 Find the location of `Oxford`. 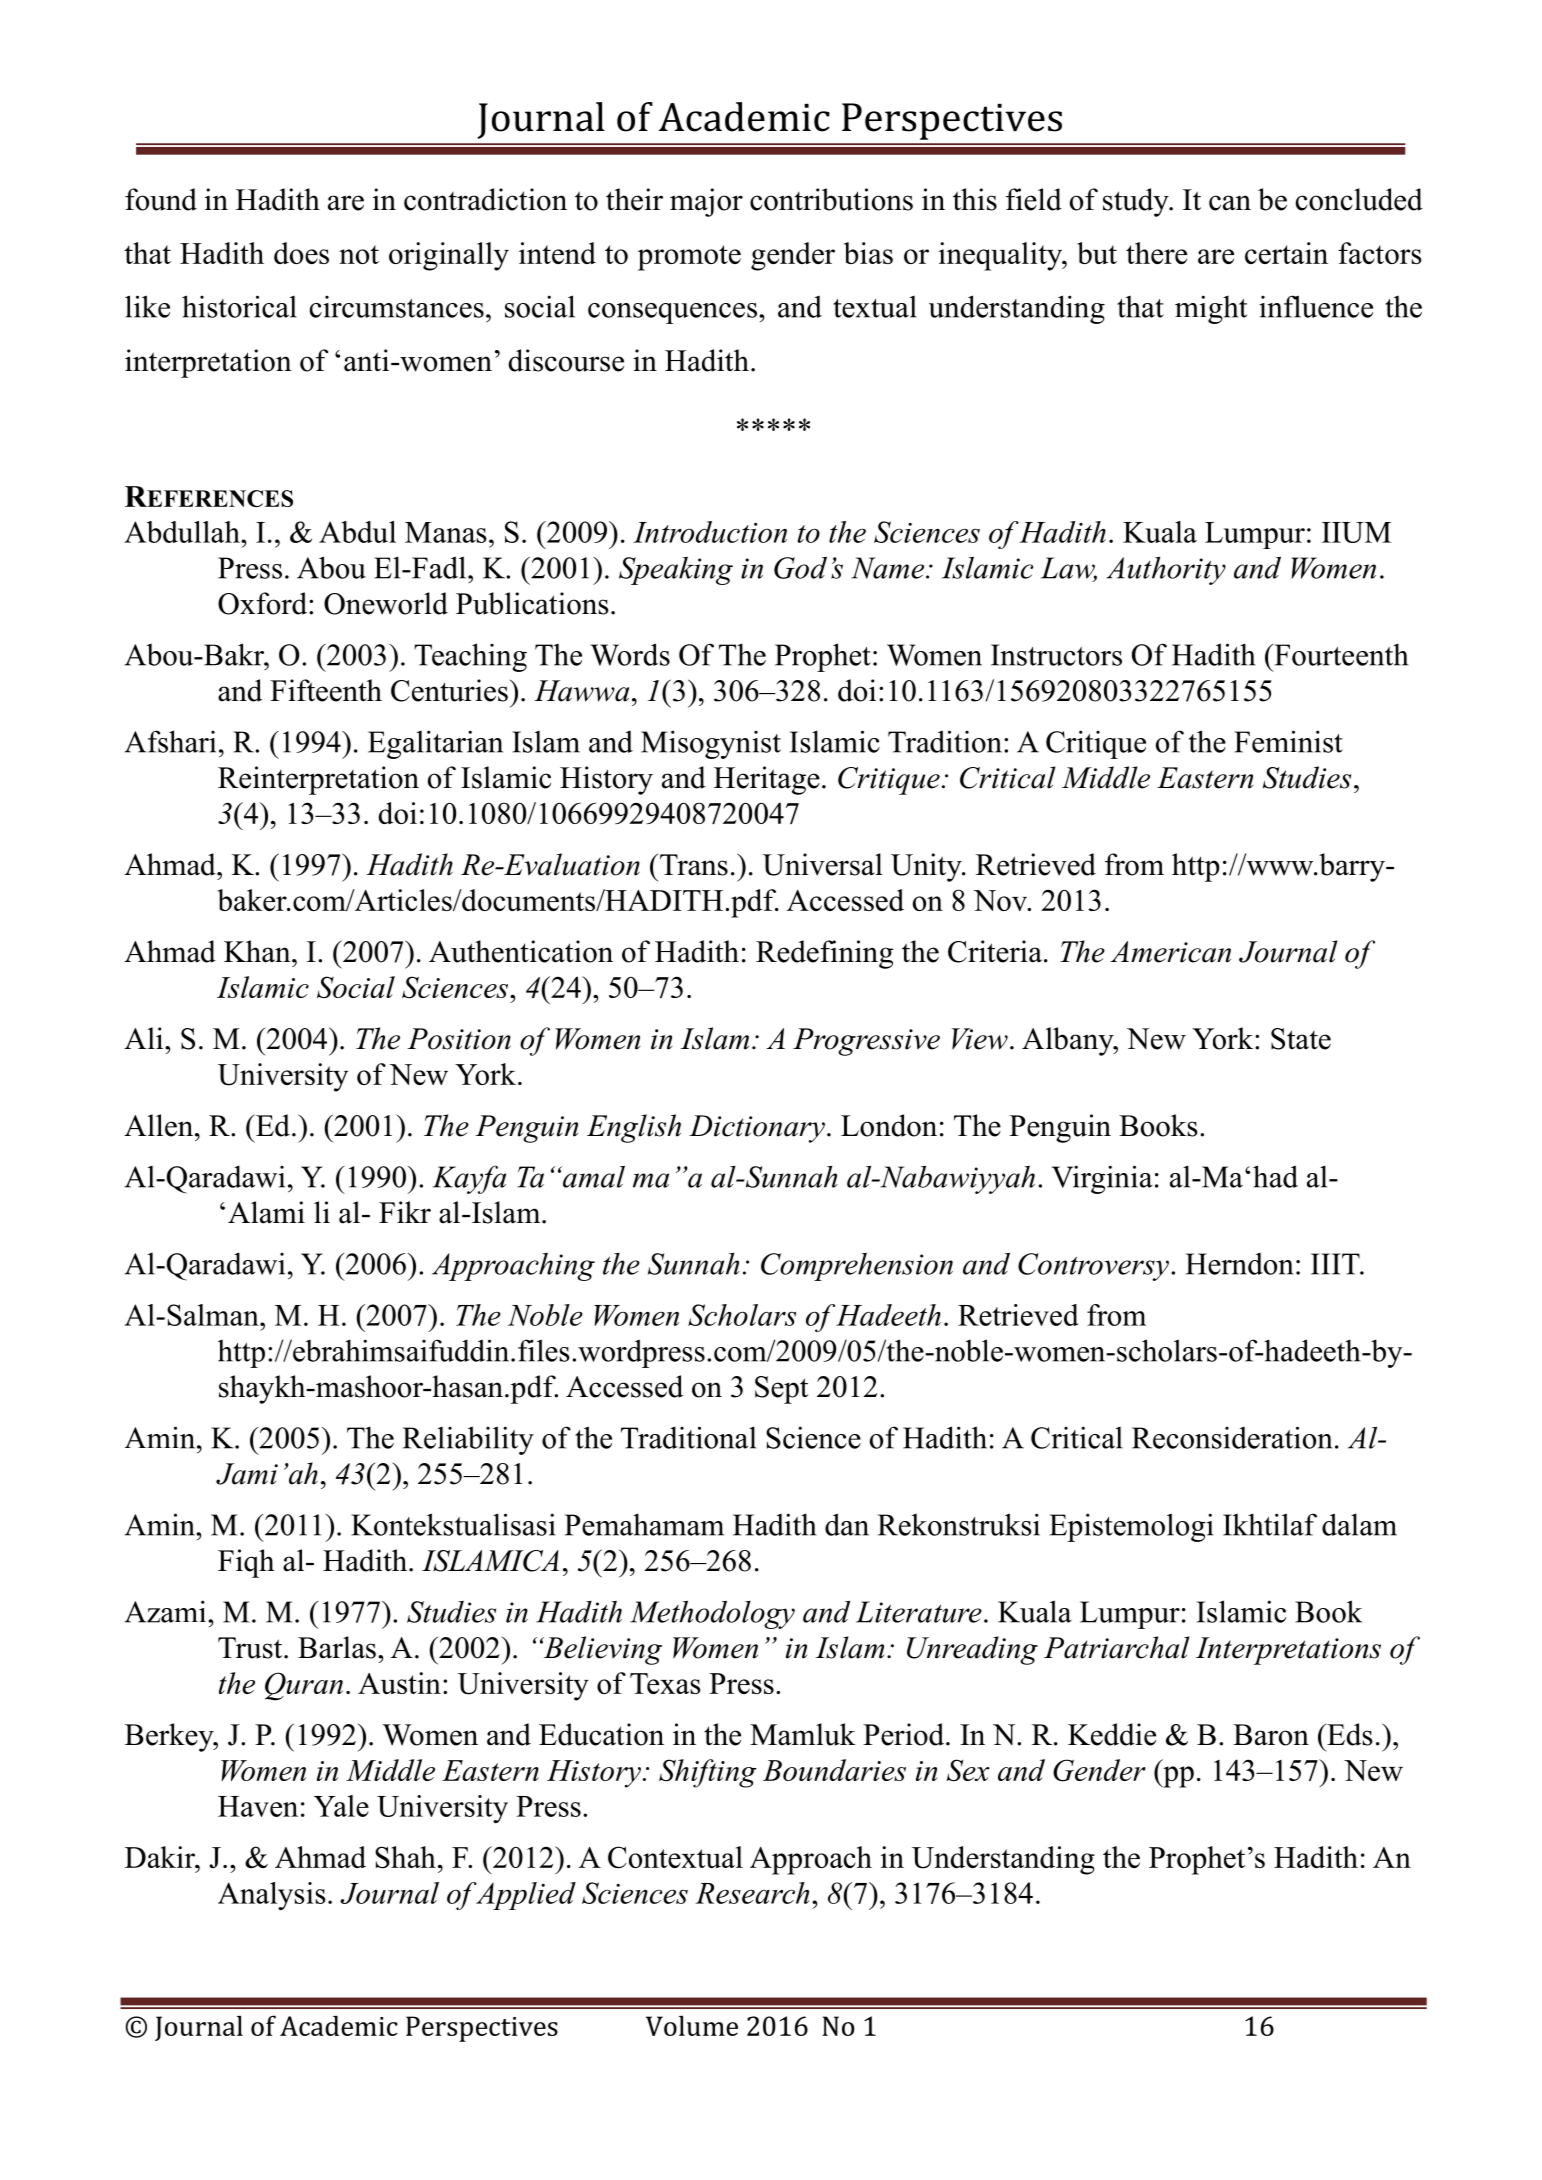

Oxford is located at coordinates (264, 603).
